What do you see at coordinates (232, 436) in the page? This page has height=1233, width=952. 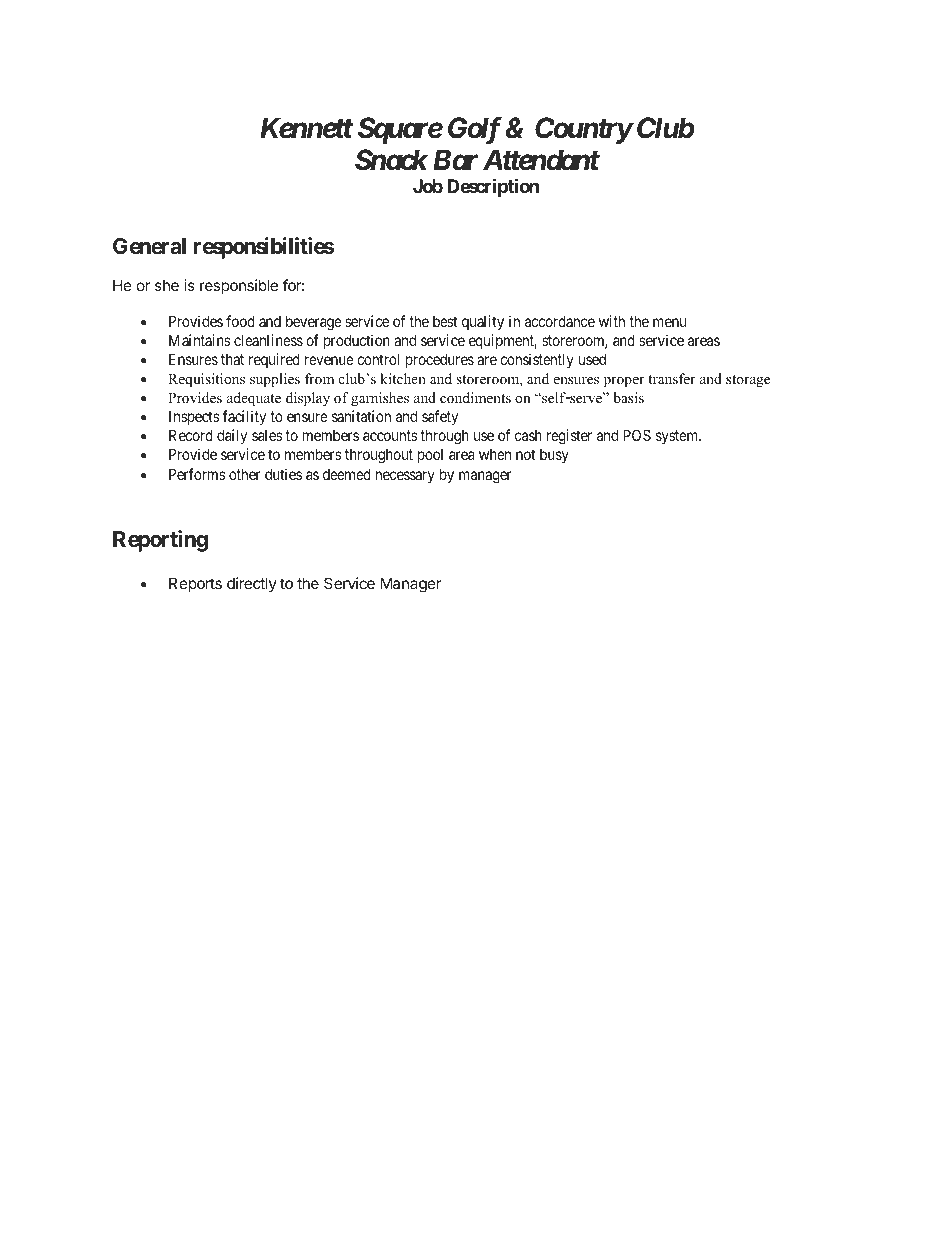 I see `daily` at bounding box center [232, 436].
